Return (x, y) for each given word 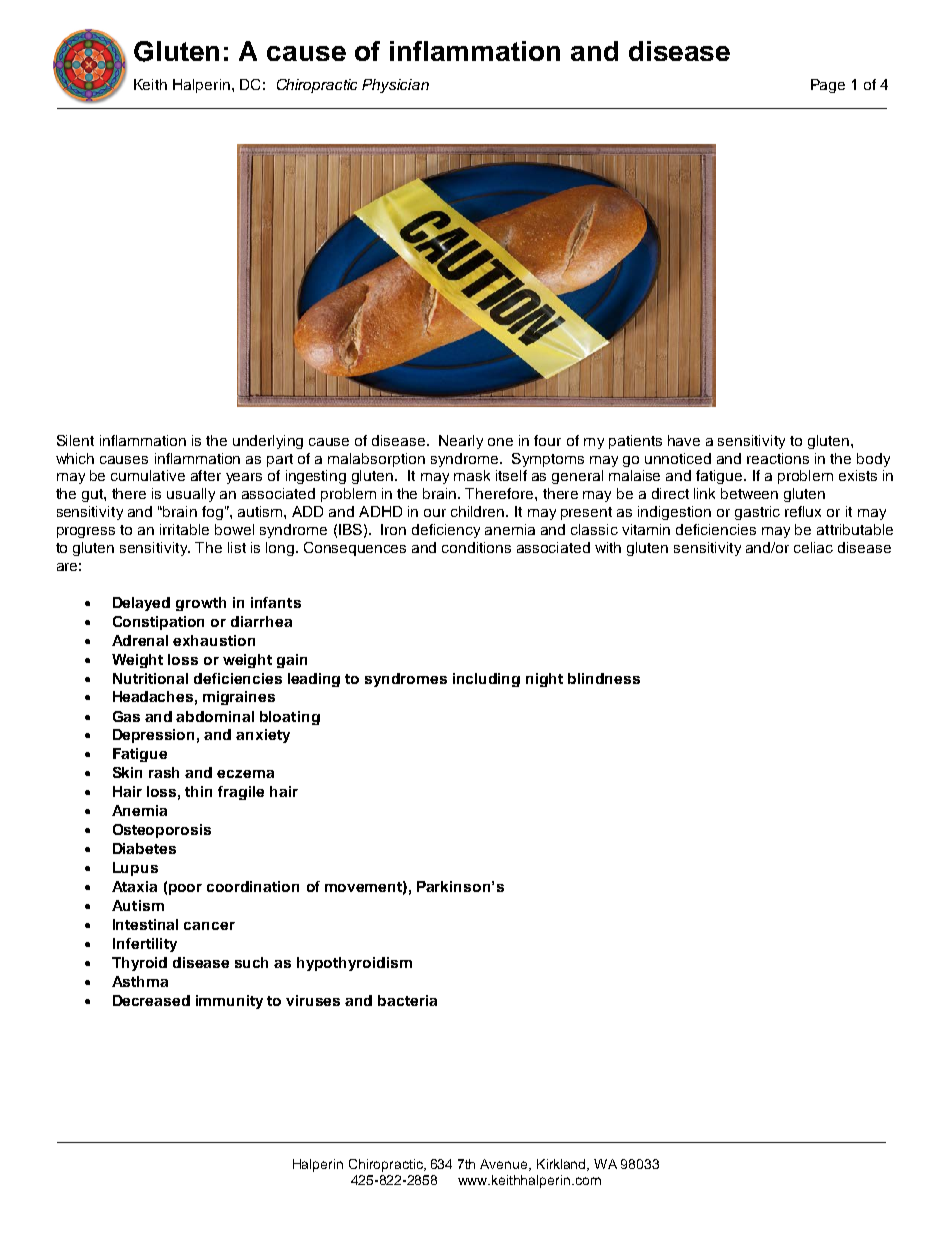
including (486, 680)
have (684, 440)
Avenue (505, 1165)
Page (828, 86)
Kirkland (563, 1165)
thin (198, 791)
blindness (604, 678)
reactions (778, 458)
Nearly (461, 442)
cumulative (148, 475)
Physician (395, 86)
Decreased (151, 1000)
